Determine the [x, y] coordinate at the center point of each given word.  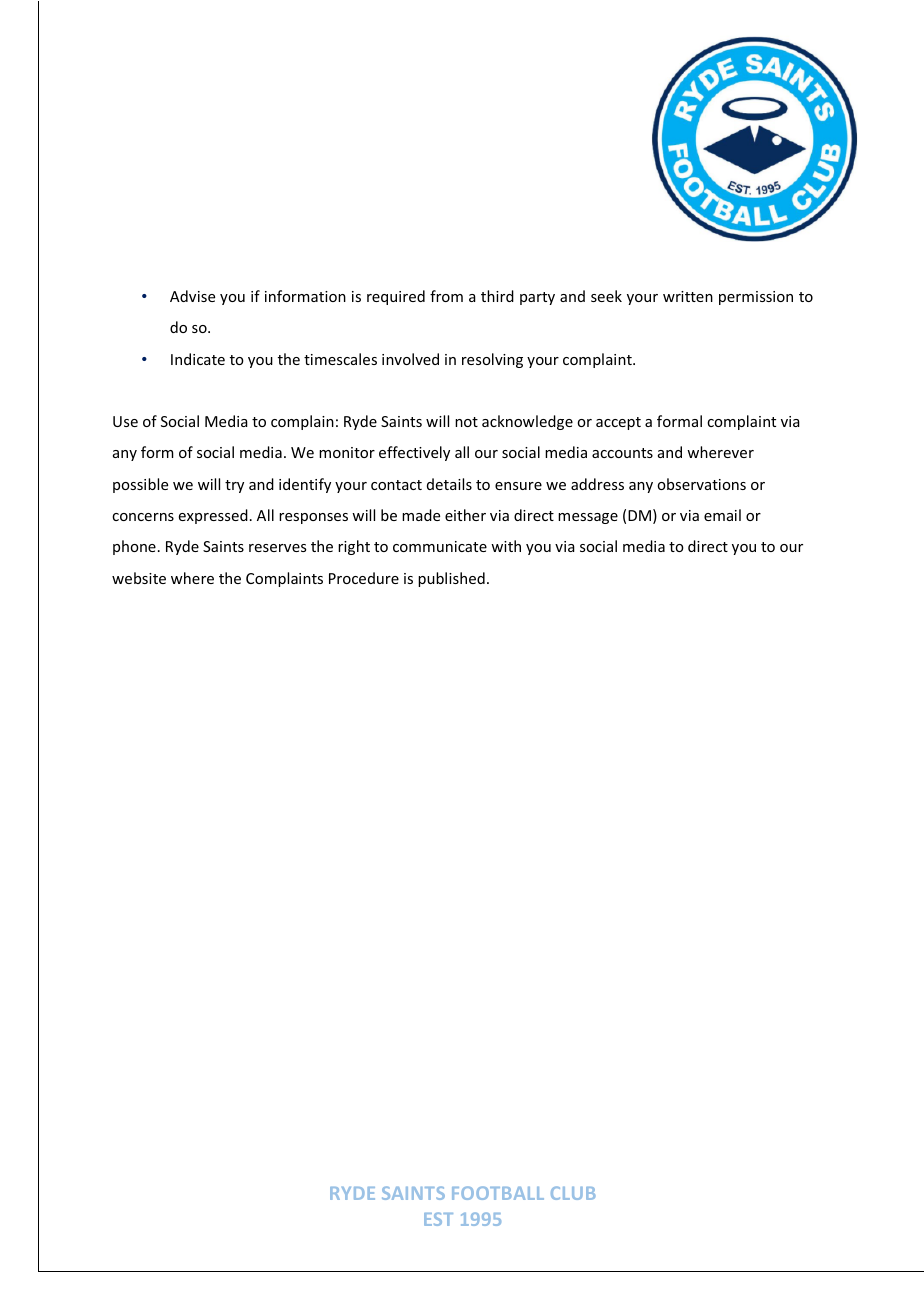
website [139, 578]
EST [438, 1219]
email [722, 515]
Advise [192, 296]
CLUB [573, 1193]
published [451, 579]
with [506, 546]
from [446, 296]
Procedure [364, 578]
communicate [440, 546]
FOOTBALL [498, 1193]
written [688, 296]
